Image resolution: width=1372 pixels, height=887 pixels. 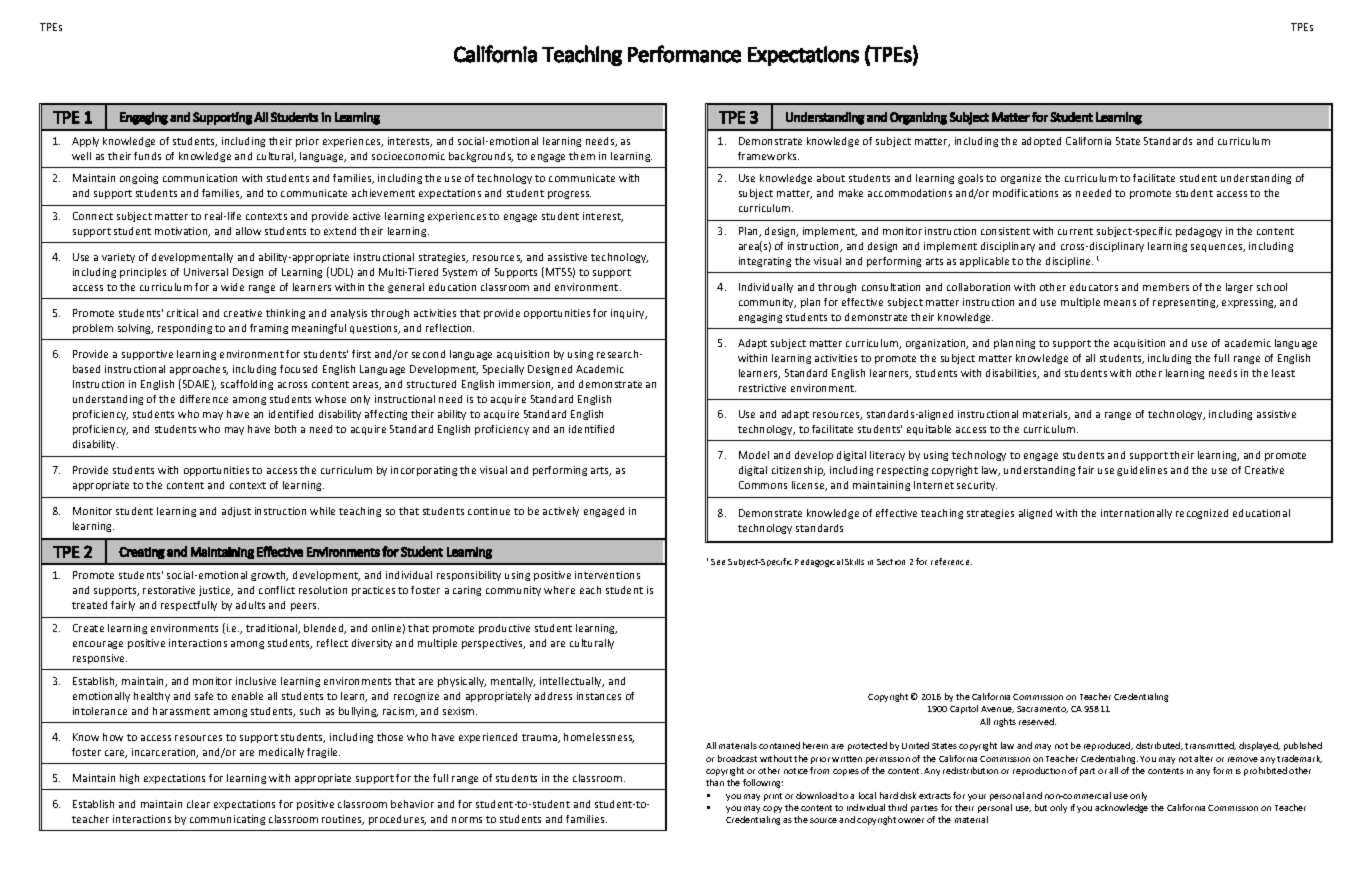 I want to click on Sacramento, so click(x=1042, y=709).
